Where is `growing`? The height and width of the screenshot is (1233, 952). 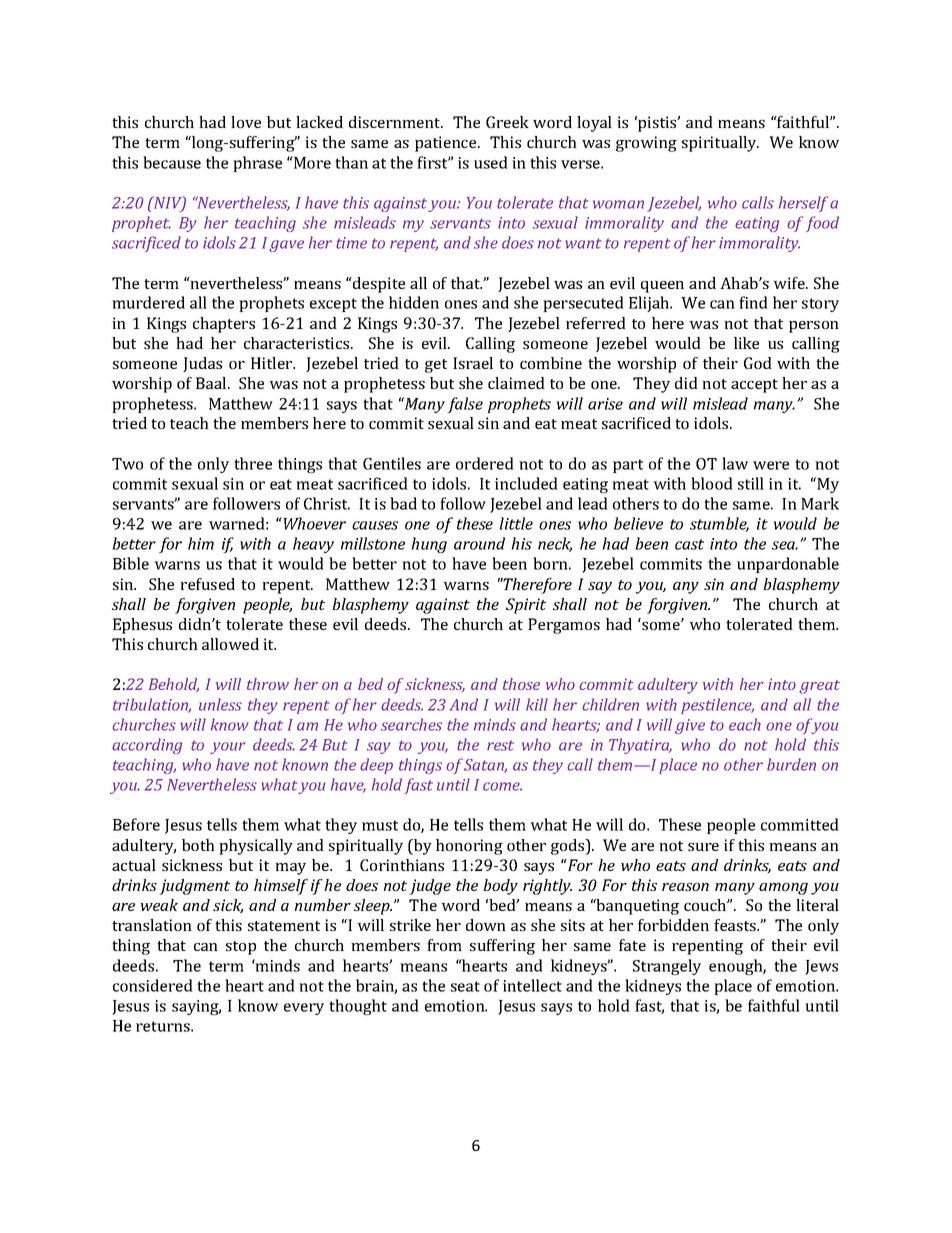
growing is located at coordinates (646, 144).
